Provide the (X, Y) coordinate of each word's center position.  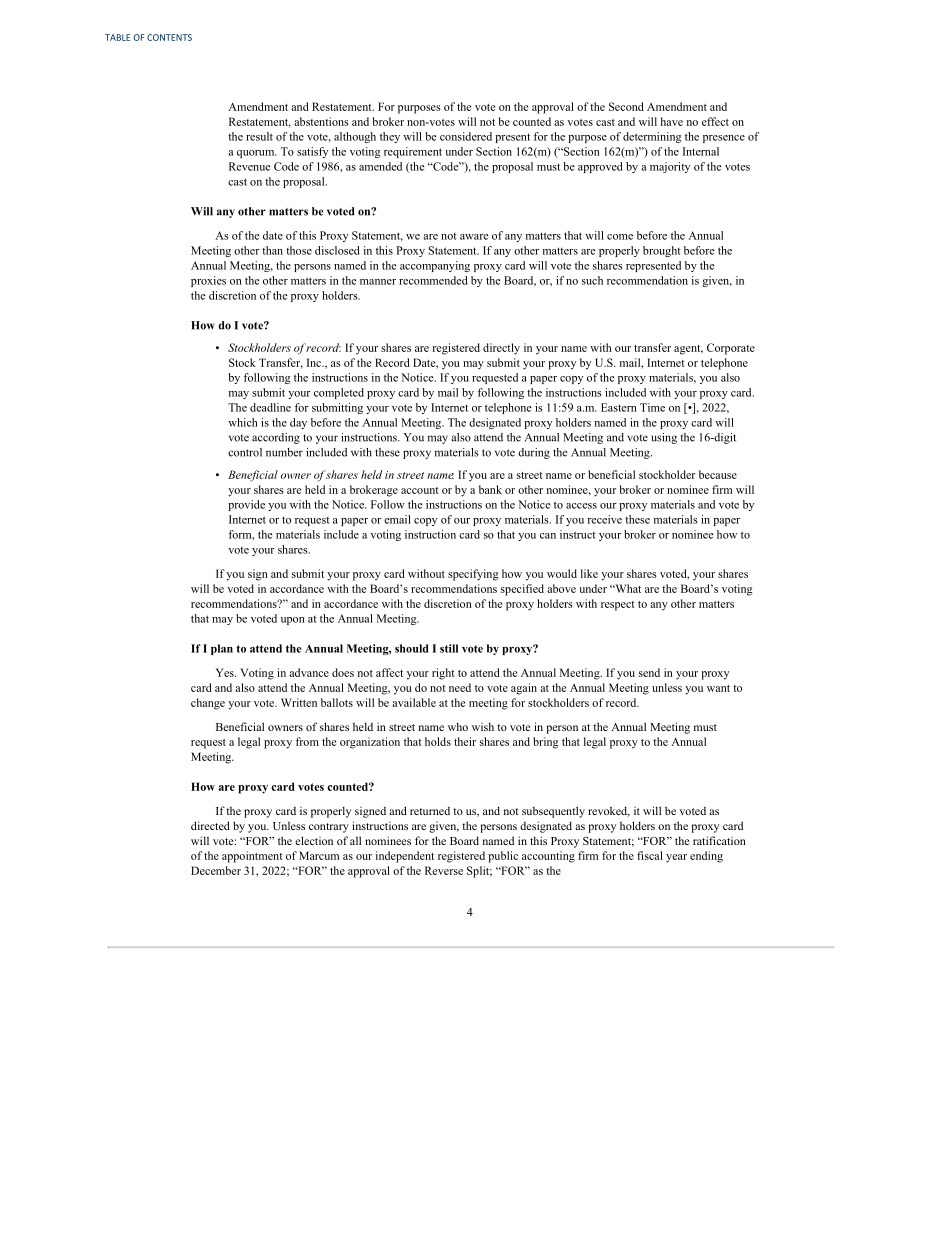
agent (688, 350)
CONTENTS (169, 37)
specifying (473, 575)
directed (210, 825)
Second (626, 106)
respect (618, 606)
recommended (433, 280)
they (390, 137)
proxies (208, 281)
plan (222, 649)
